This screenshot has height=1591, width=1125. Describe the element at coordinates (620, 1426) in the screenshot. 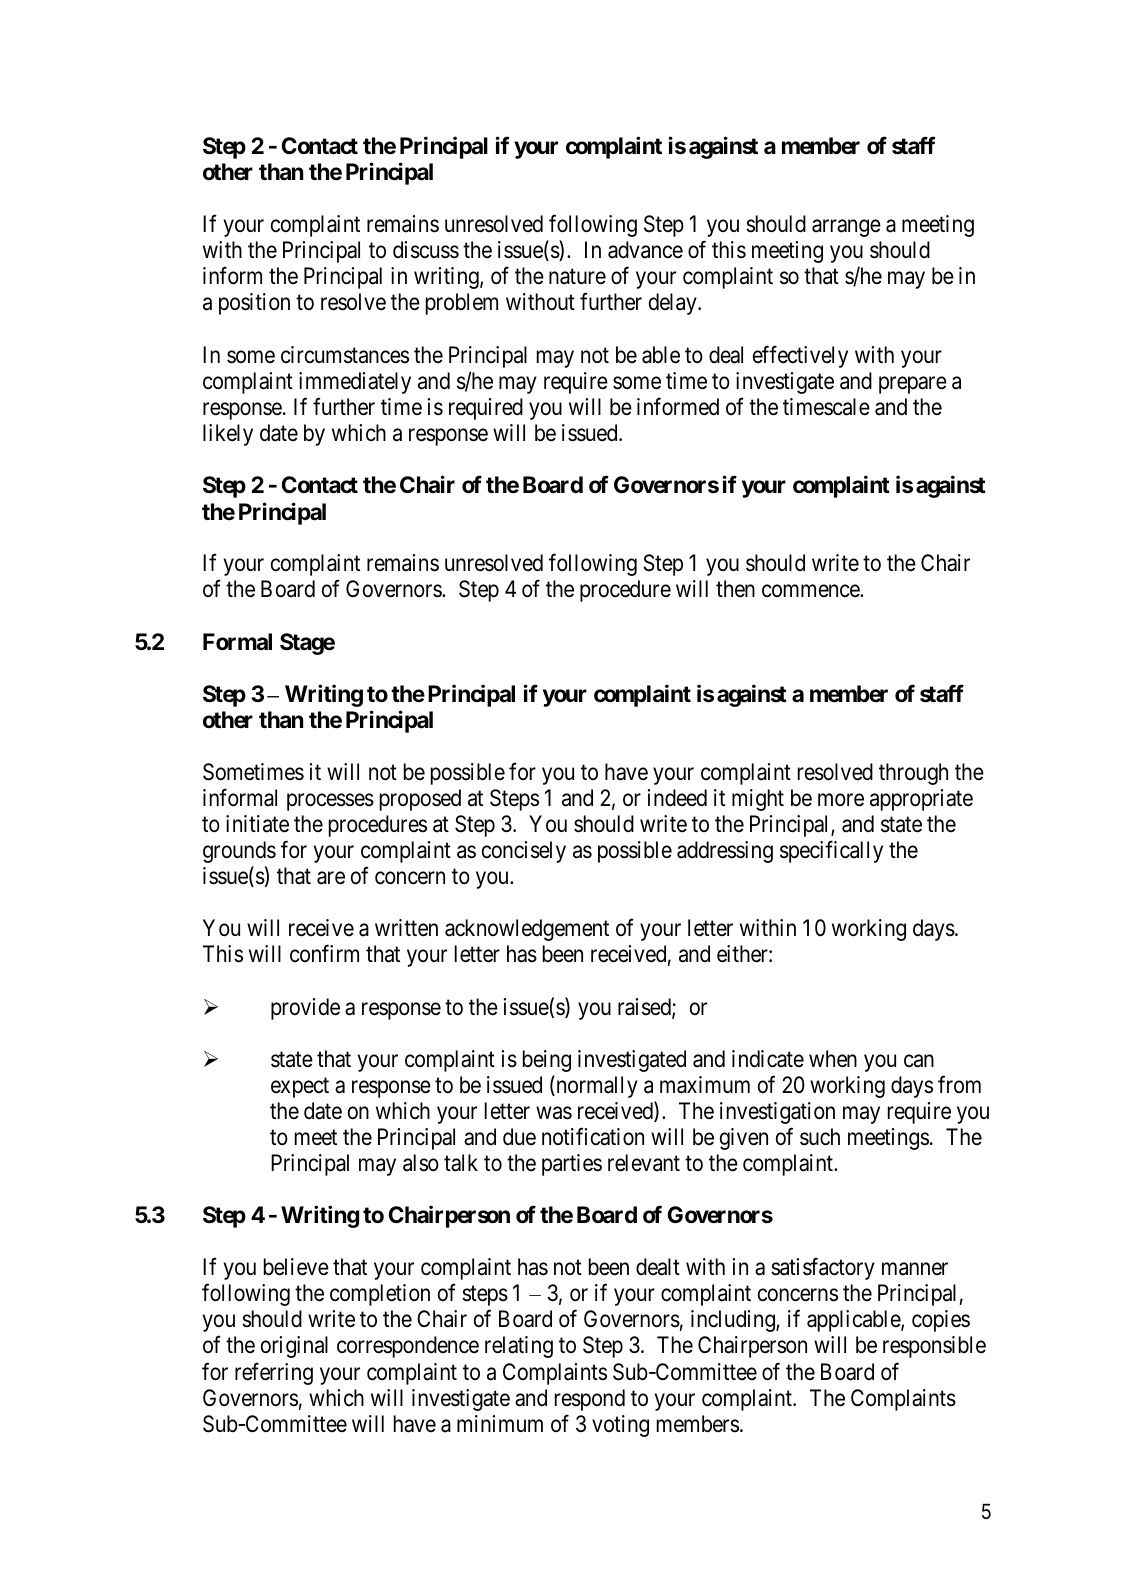

I see `voting` at that location.
